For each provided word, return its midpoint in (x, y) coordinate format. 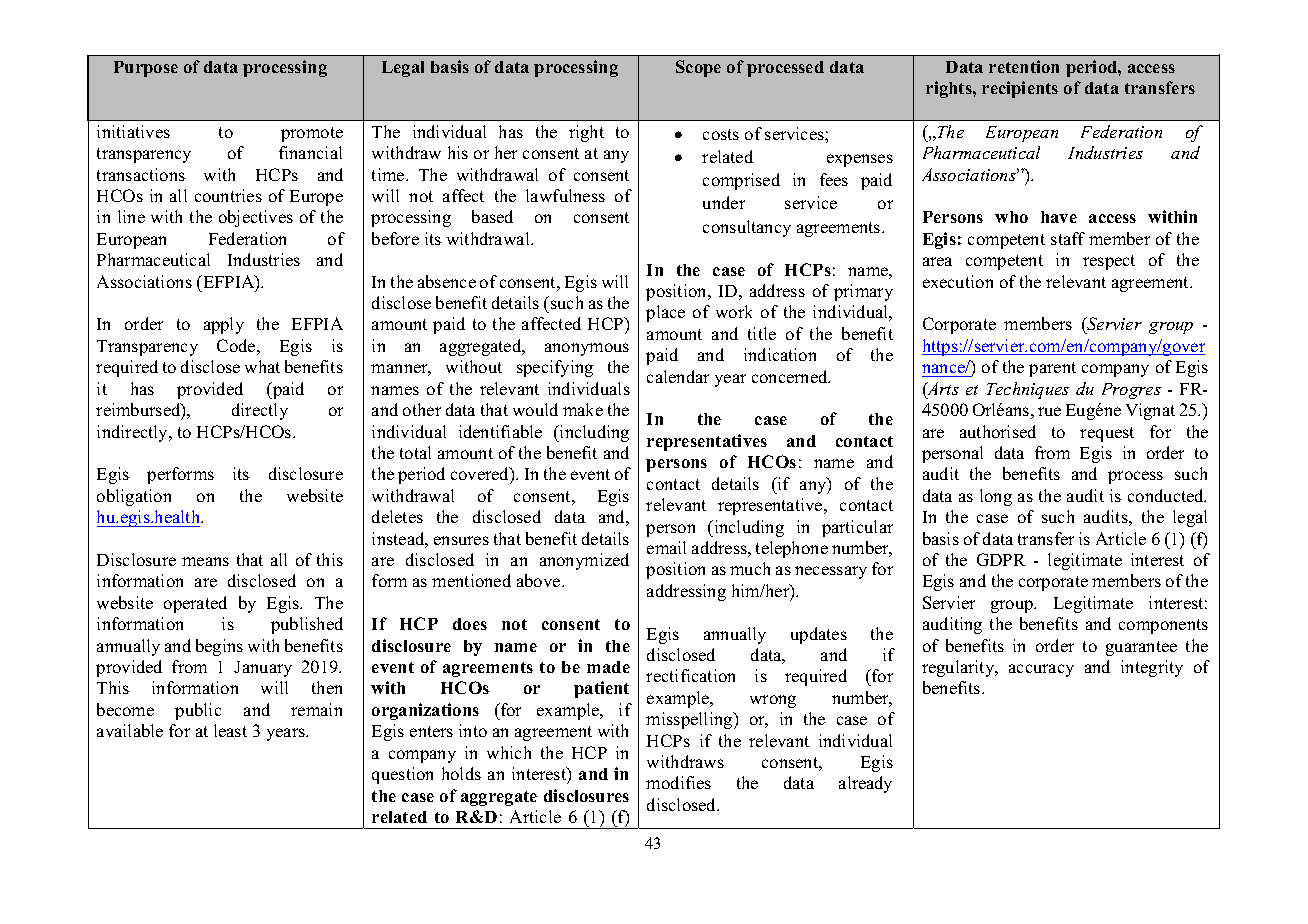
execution (958, 281)
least (230, 730)
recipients (1020, 89)
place (665, 313)
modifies (678, 782)
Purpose (146, 69)
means (205, 561)
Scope (698, 68)
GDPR (1001, 559)
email (666, 547)
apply (224, 325)
